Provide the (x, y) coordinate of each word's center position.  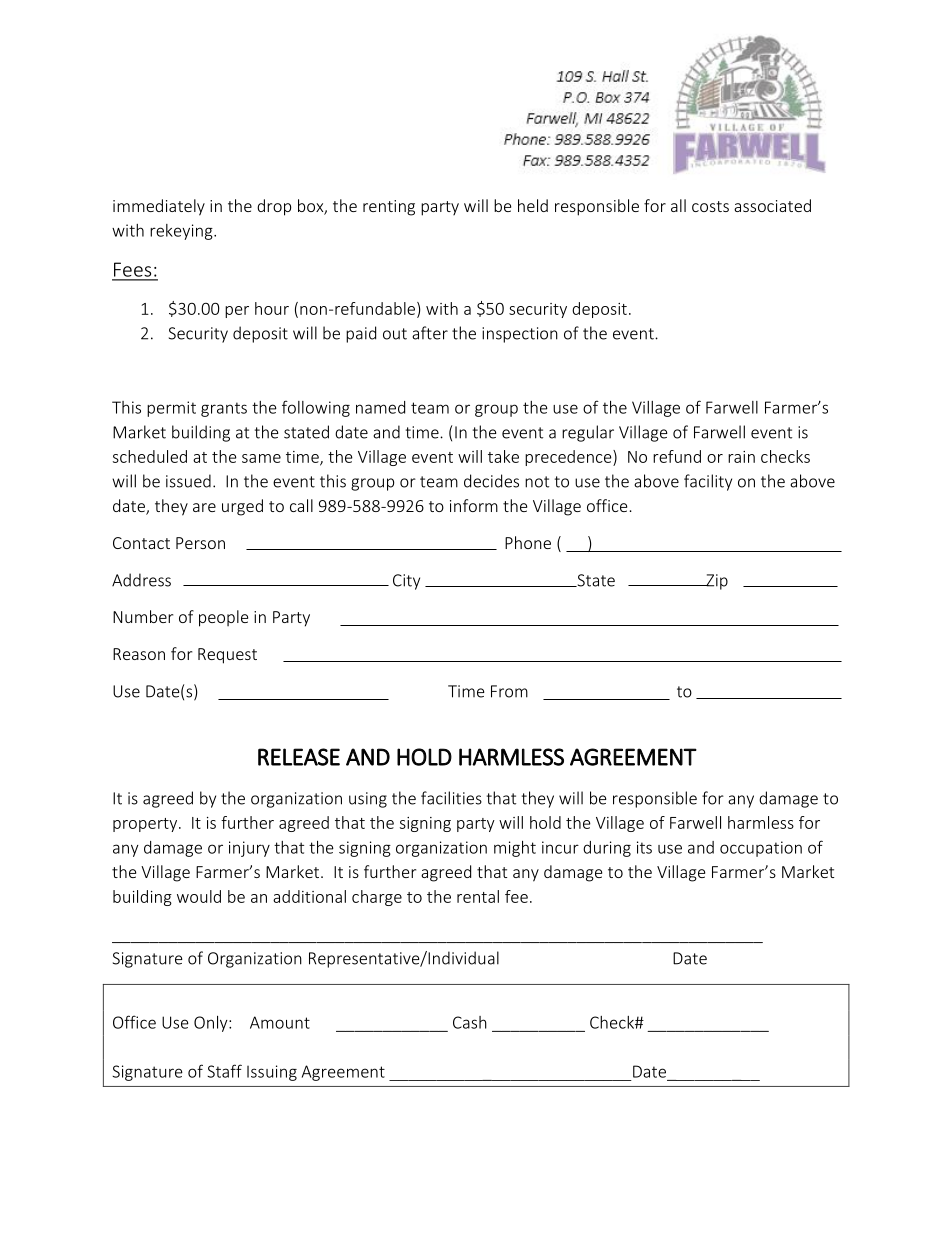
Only (212, 1024)
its (644, 847)
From (509, 691)
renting (389, 208)
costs (710, 206)
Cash (470, 1022)
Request (227, 656)
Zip (716, 582)
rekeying (182, 232)
